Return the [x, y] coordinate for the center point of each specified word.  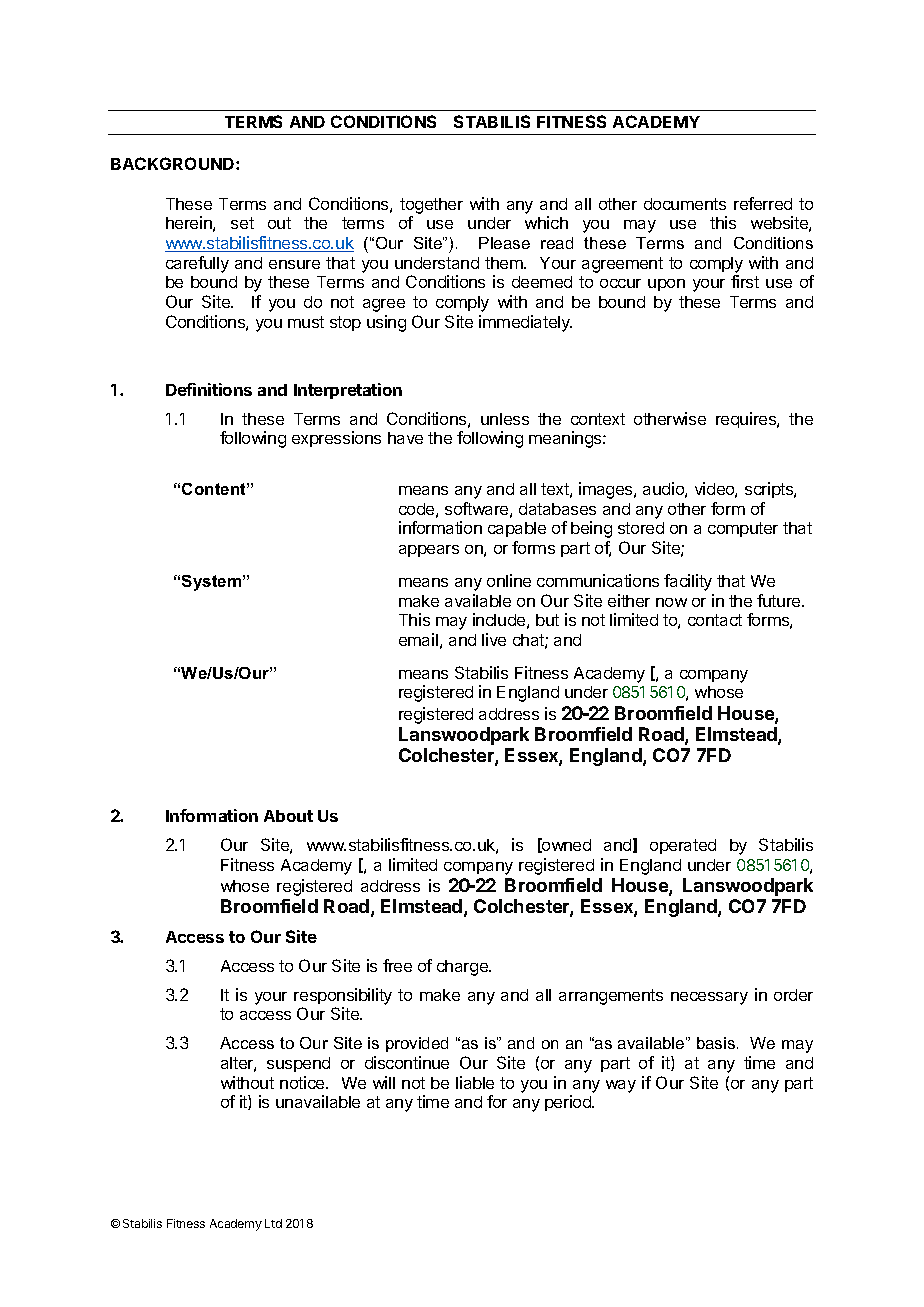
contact [715, 620]
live [494, 639]
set [242, 223]
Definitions [209, 389]
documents [685, 204]
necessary [709, 998]
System [213, 583]
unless [505, 419]
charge [463, 968]
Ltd [273, 1223]
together [431, 206]
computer [743, 529]
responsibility [343, 996]
